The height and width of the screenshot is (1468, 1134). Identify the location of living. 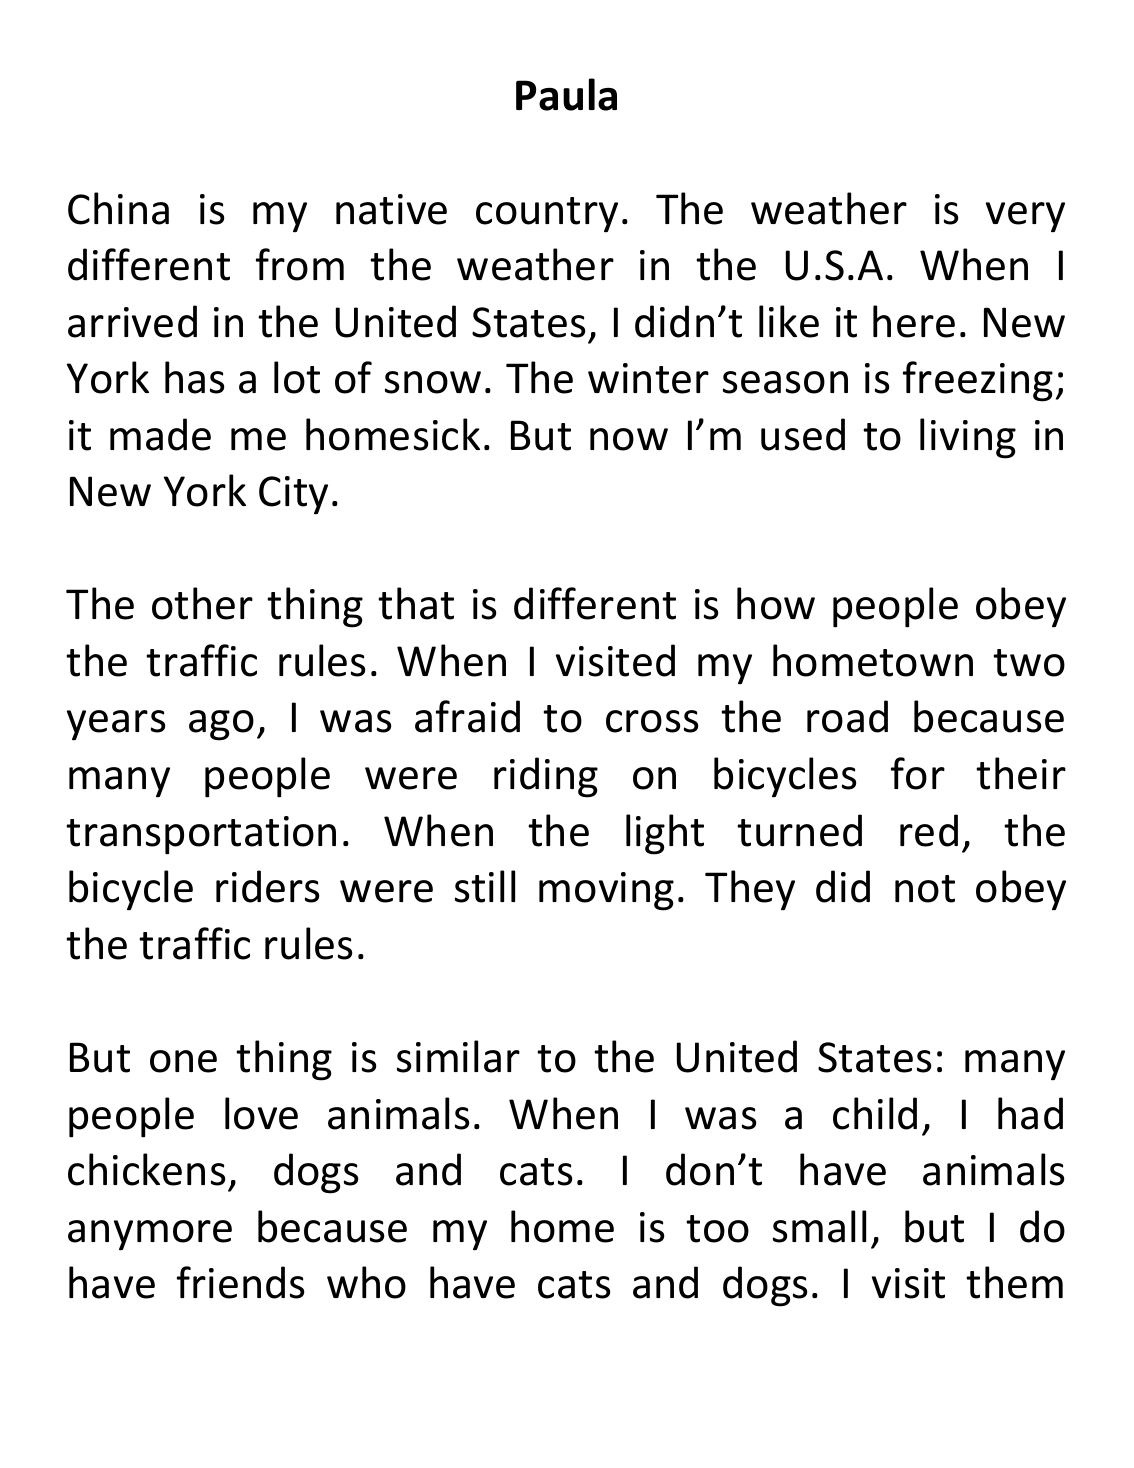
(968, 438).
